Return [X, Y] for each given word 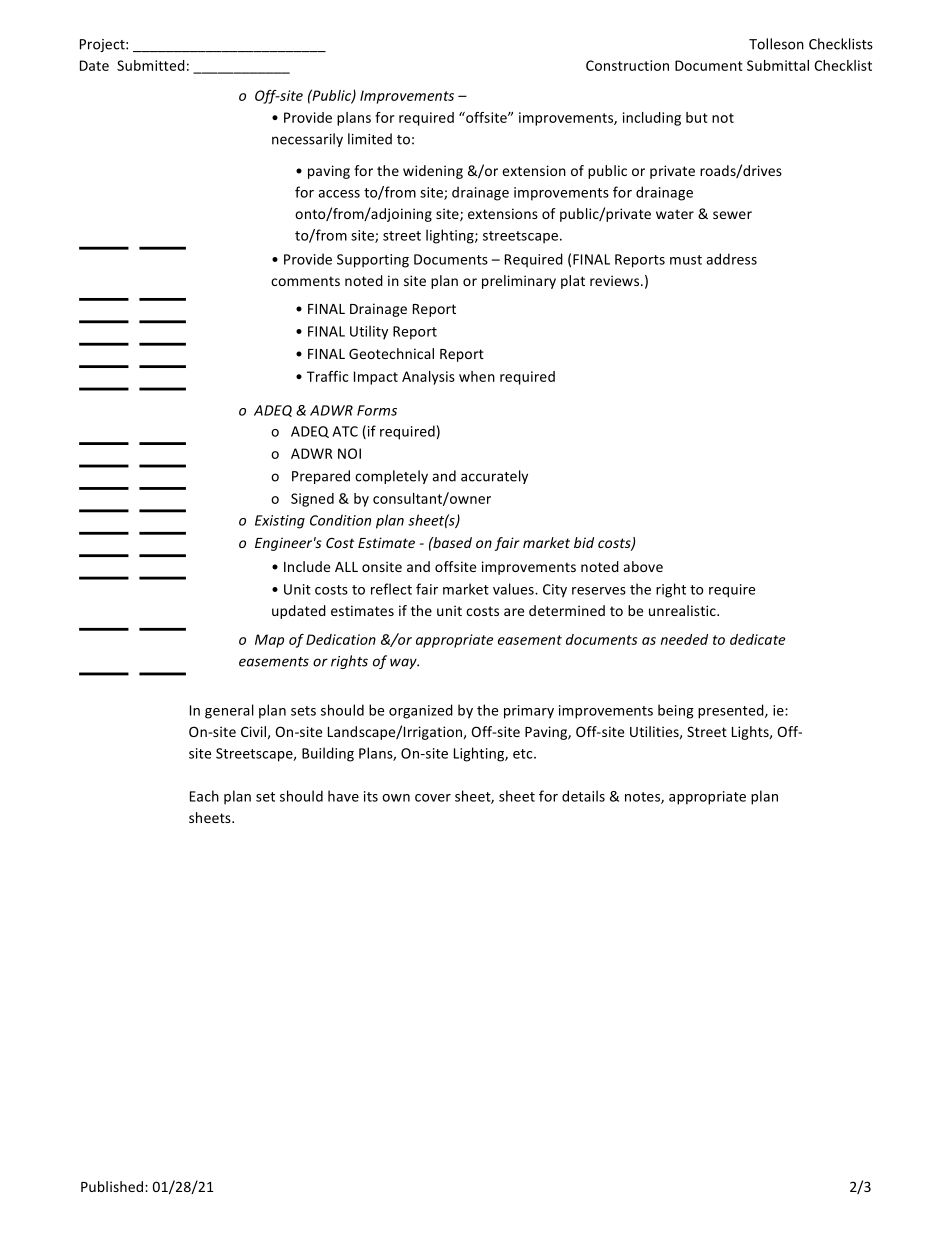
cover [433, 798]
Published [113, 1186]
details [583, 796]
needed [684, 639]
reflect [391, 589]
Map [269, 641]
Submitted [151, 65]
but [697, 117]
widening [433, 172]
